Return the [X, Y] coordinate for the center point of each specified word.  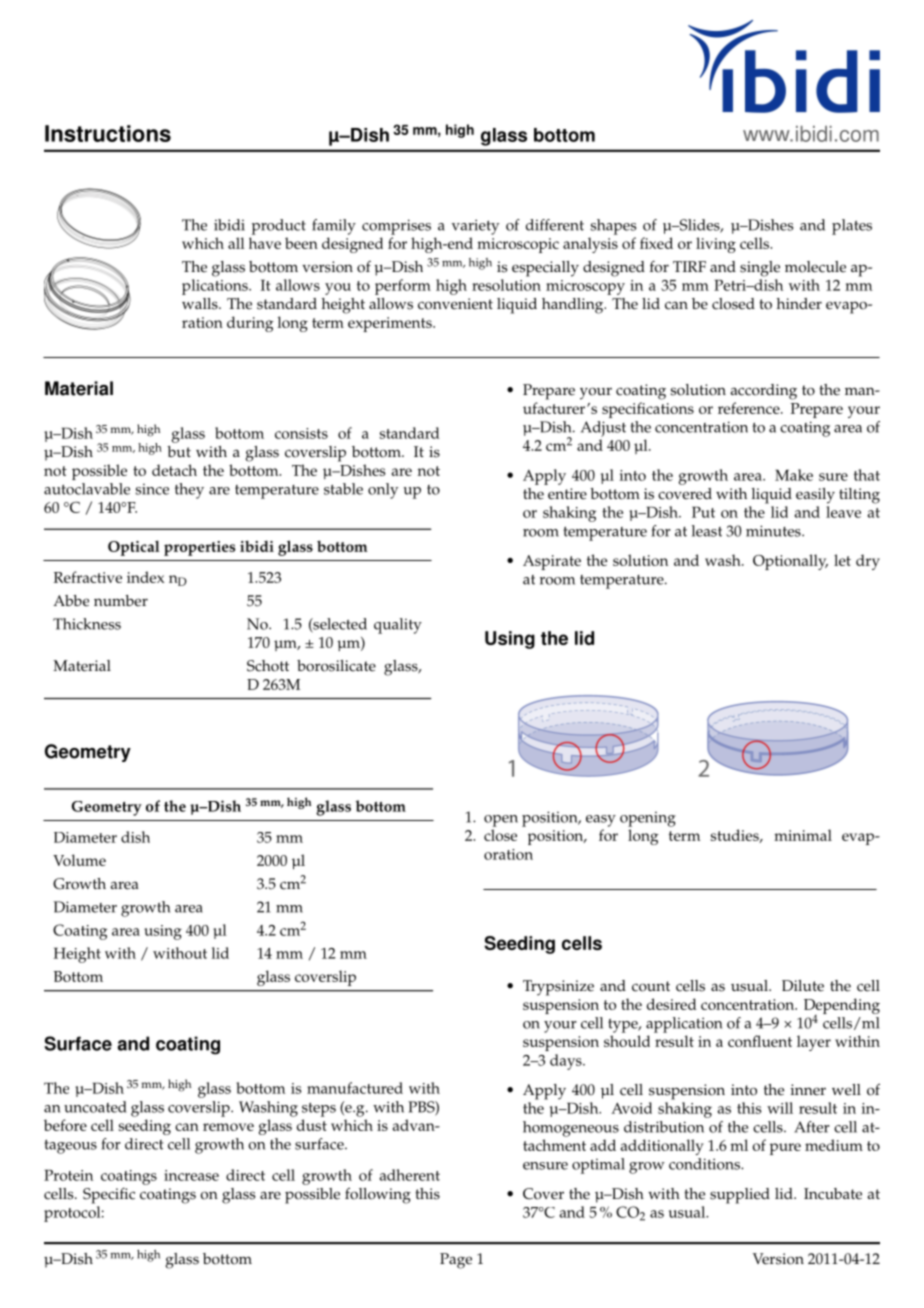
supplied [740, 1196]
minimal [803, 835]
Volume [79, 860]
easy [601, 821]
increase [191, 1175]
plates [852, 227]
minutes [774, 531]
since [152, 489]
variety [475, 227]
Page [456, 1261]
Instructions [108, 133]
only [383, 491]
